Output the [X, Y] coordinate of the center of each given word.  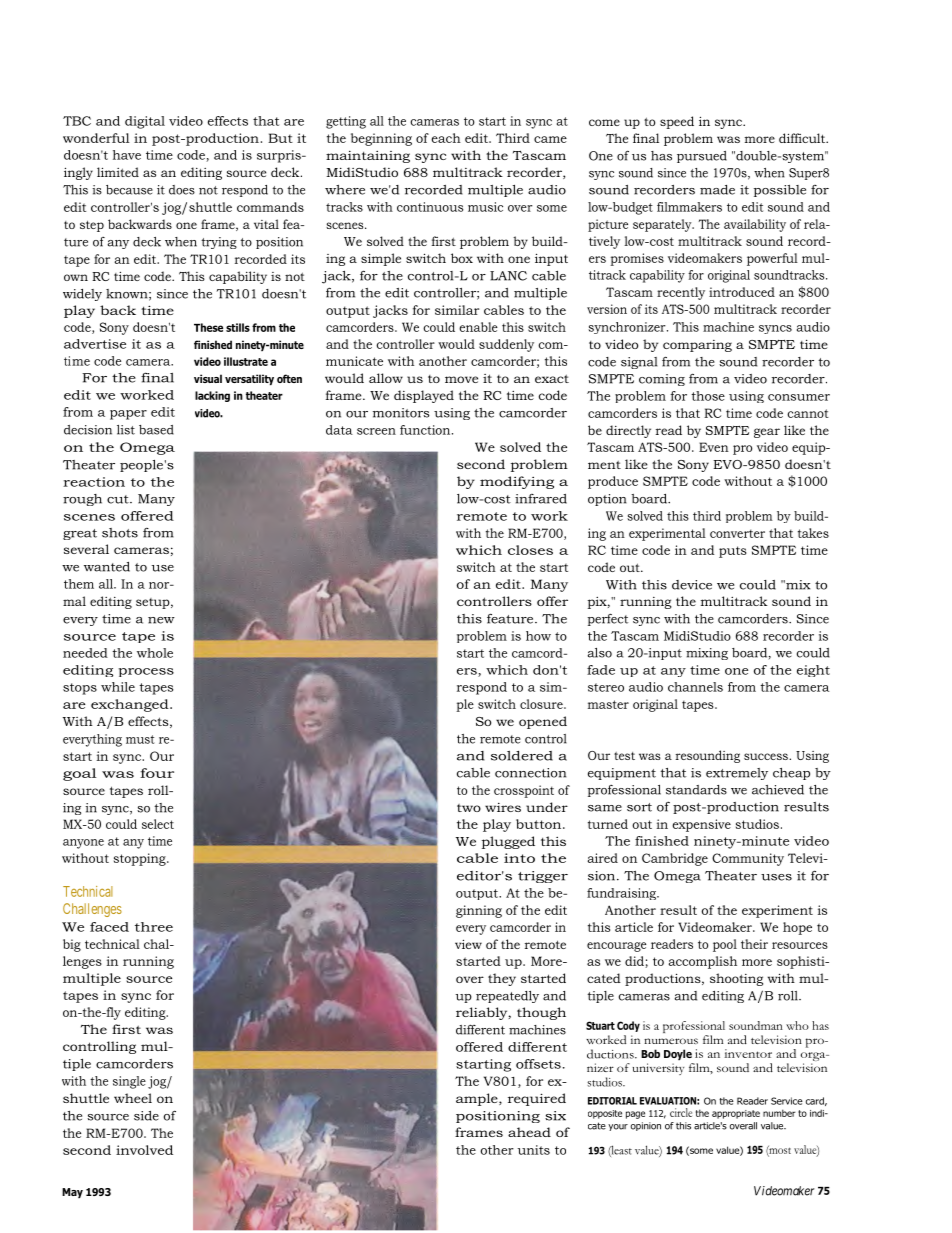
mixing [707, 654]
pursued [702, 157]
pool [725, 945]
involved [144, 1150]
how [538, 636]
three [154, 927]
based [156, 430]
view [468, 944]
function [426, 430]
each [446, 138]
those [708, 396]
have [127, 155]
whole [155, 653]
